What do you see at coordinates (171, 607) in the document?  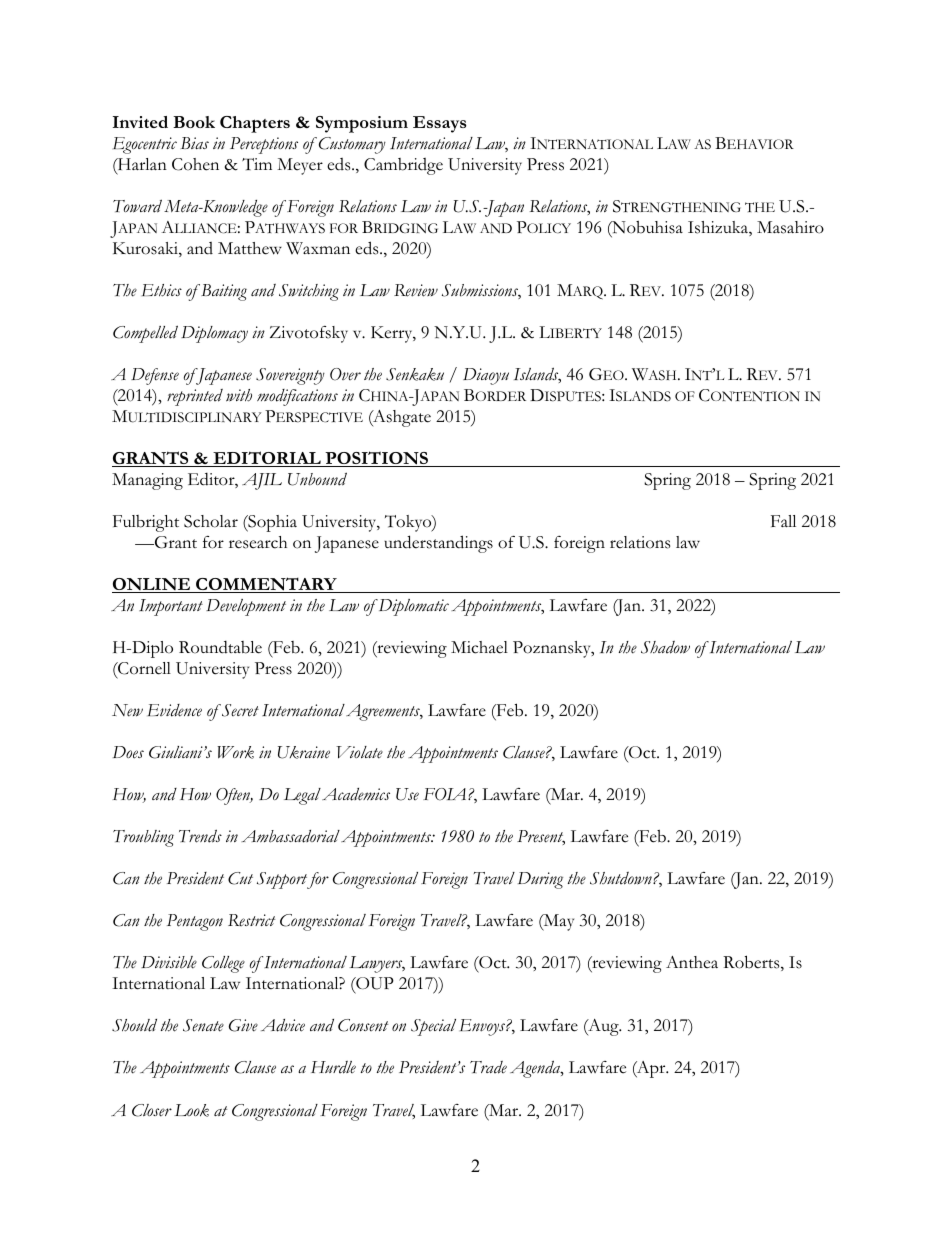 I see `Important` at bounding box center [171, 607].
